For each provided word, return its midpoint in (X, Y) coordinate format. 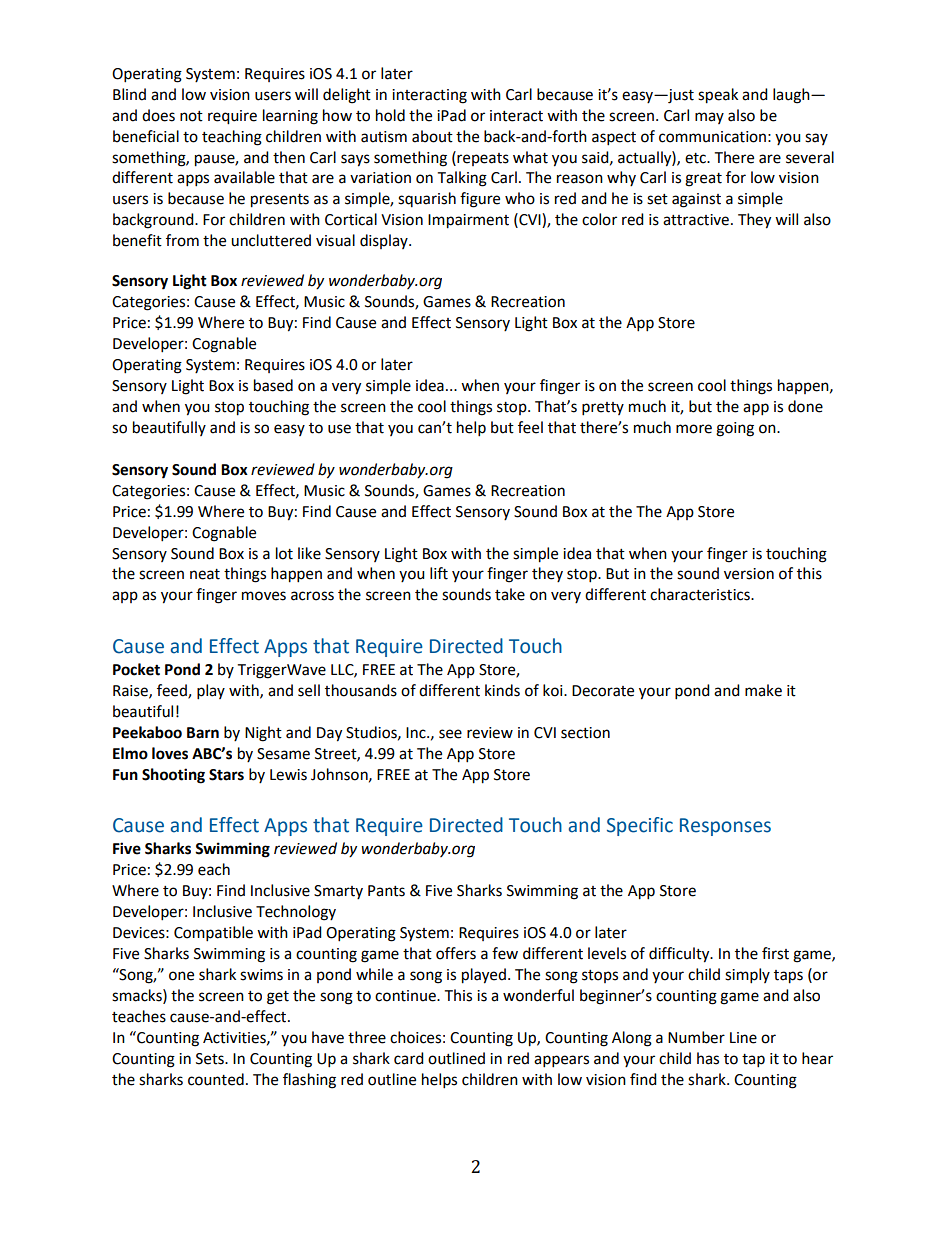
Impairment (468, 221)
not (191, 116)
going (735, 429)
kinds (502, 690)
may (709, 118)
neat (205, 574)
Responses (725, 827)
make (763, 690)
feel (530, 427)
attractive (697, 220)
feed (173, 691)
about (432, 136)
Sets (211, 1059)
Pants (386, 891)
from (182, 240)
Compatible (213, 934)
